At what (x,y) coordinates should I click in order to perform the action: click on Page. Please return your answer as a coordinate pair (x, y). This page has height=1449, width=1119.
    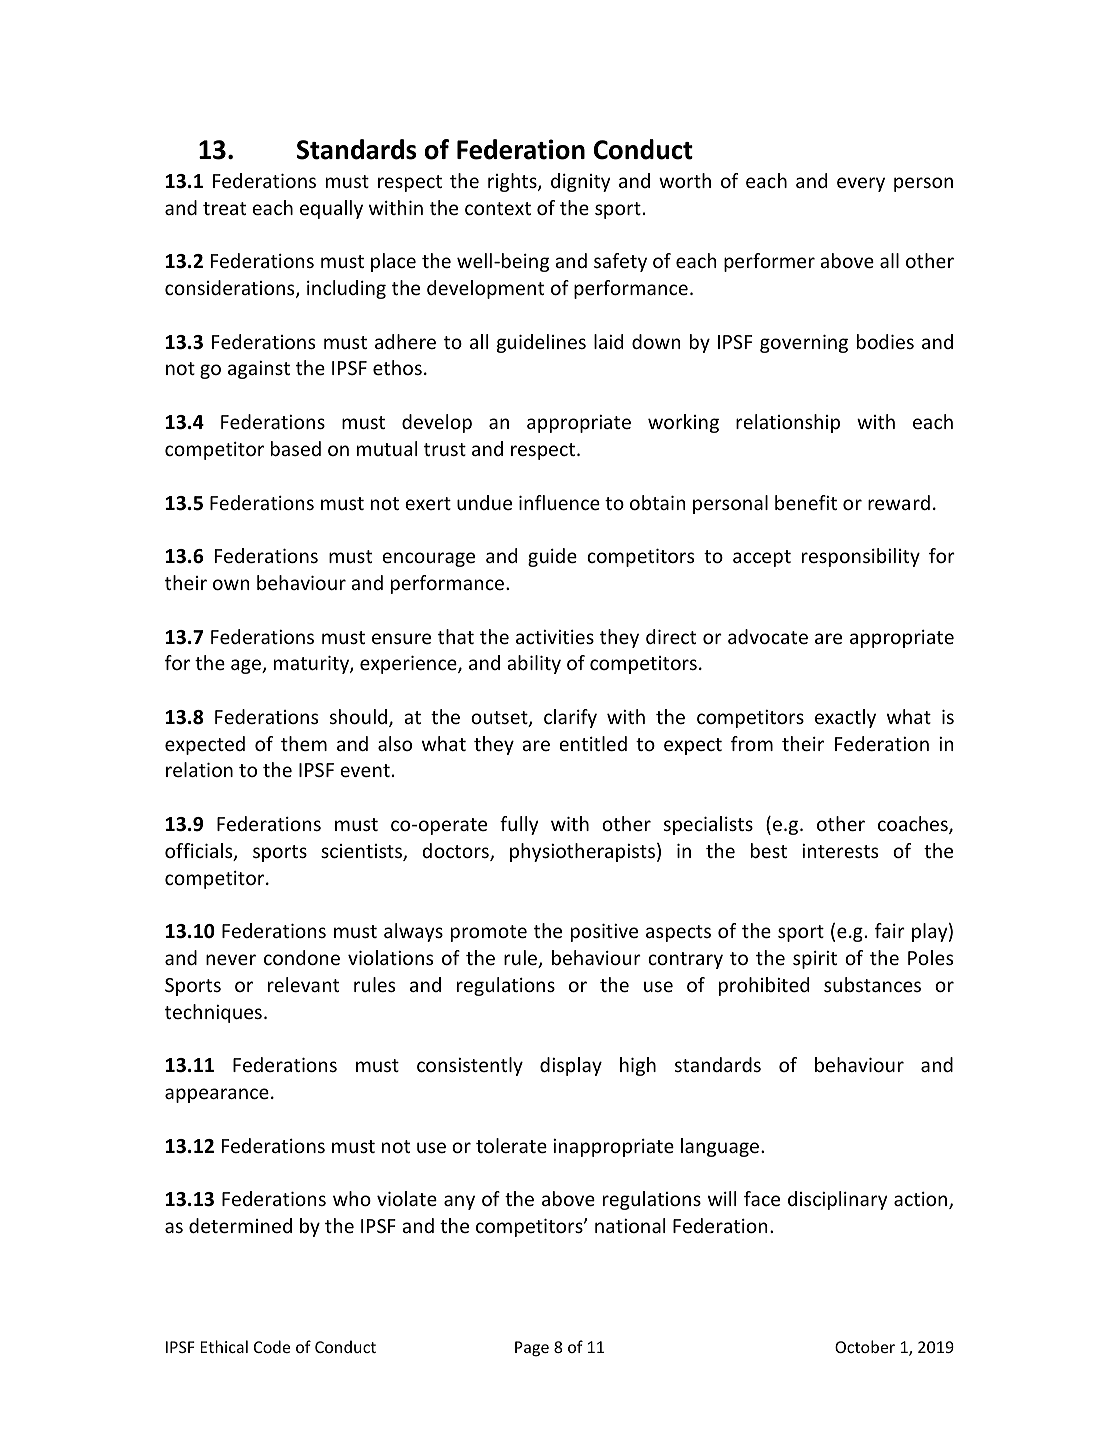
    Looking at the image, I should click on (532, 1349).
